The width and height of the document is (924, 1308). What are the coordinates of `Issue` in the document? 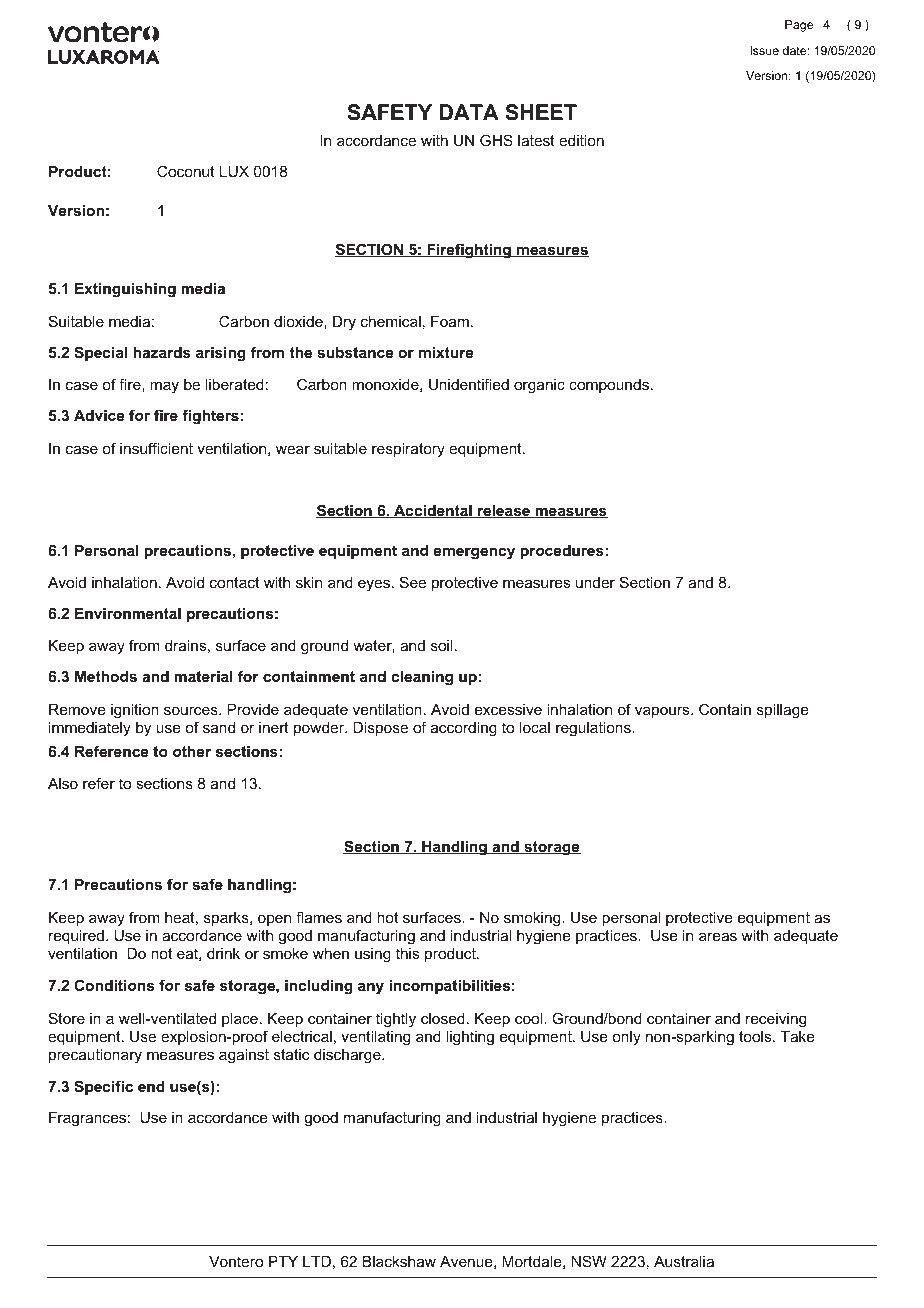 It's located at (764, 50).
